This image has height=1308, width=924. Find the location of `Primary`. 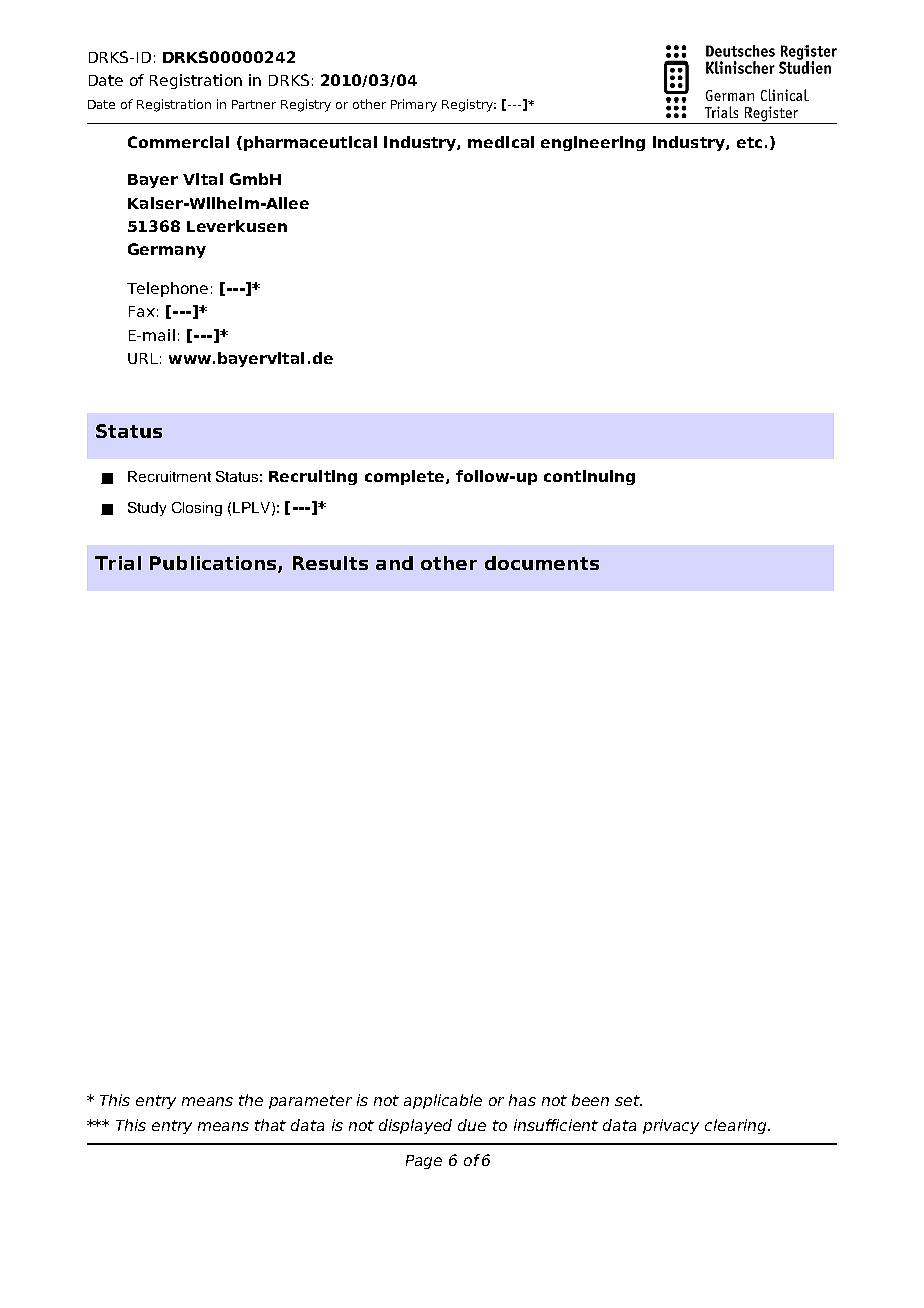

Primary is located at coordinates (414, 105).
